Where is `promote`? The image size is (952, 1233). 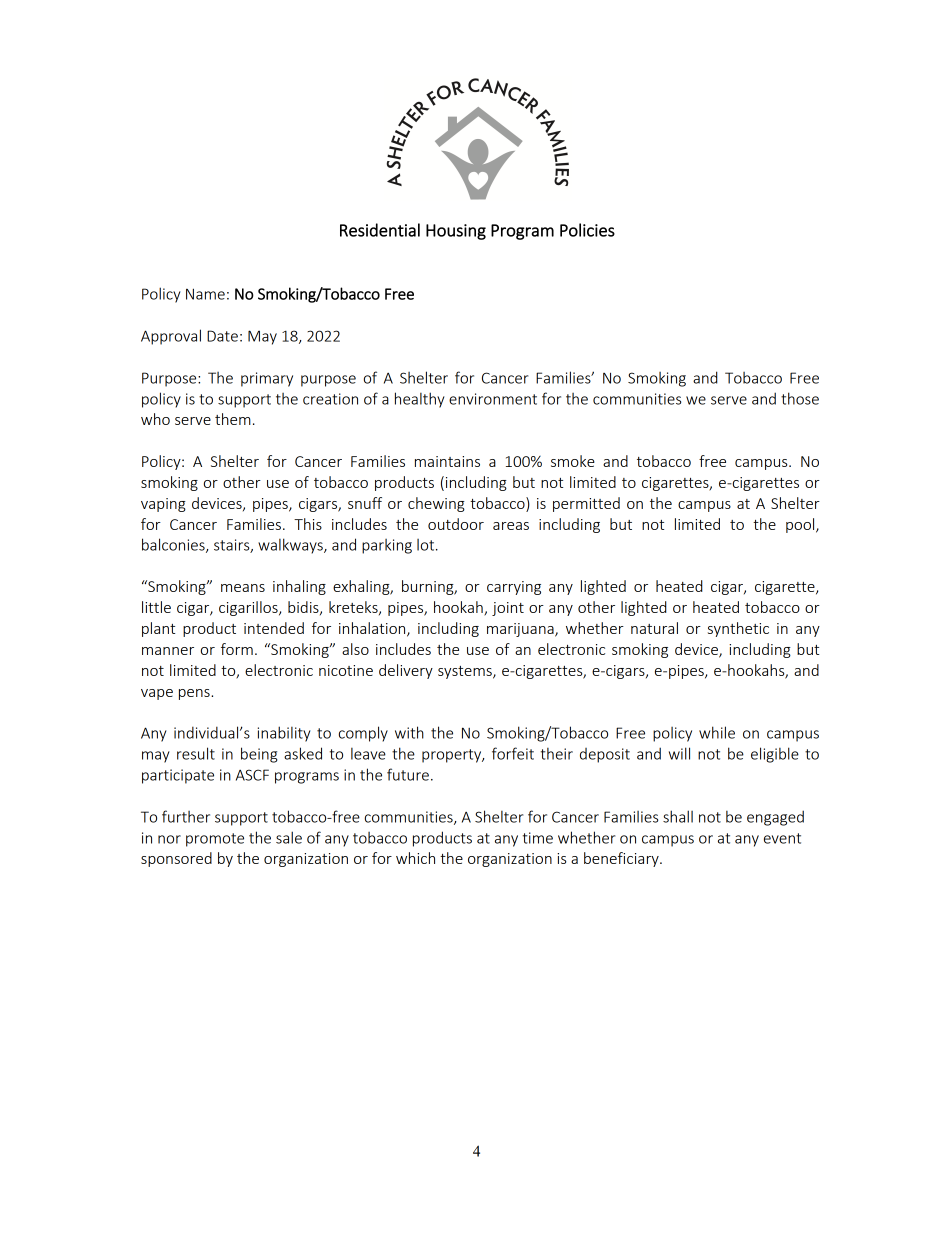 promote is located at coordinates (215, 840).
